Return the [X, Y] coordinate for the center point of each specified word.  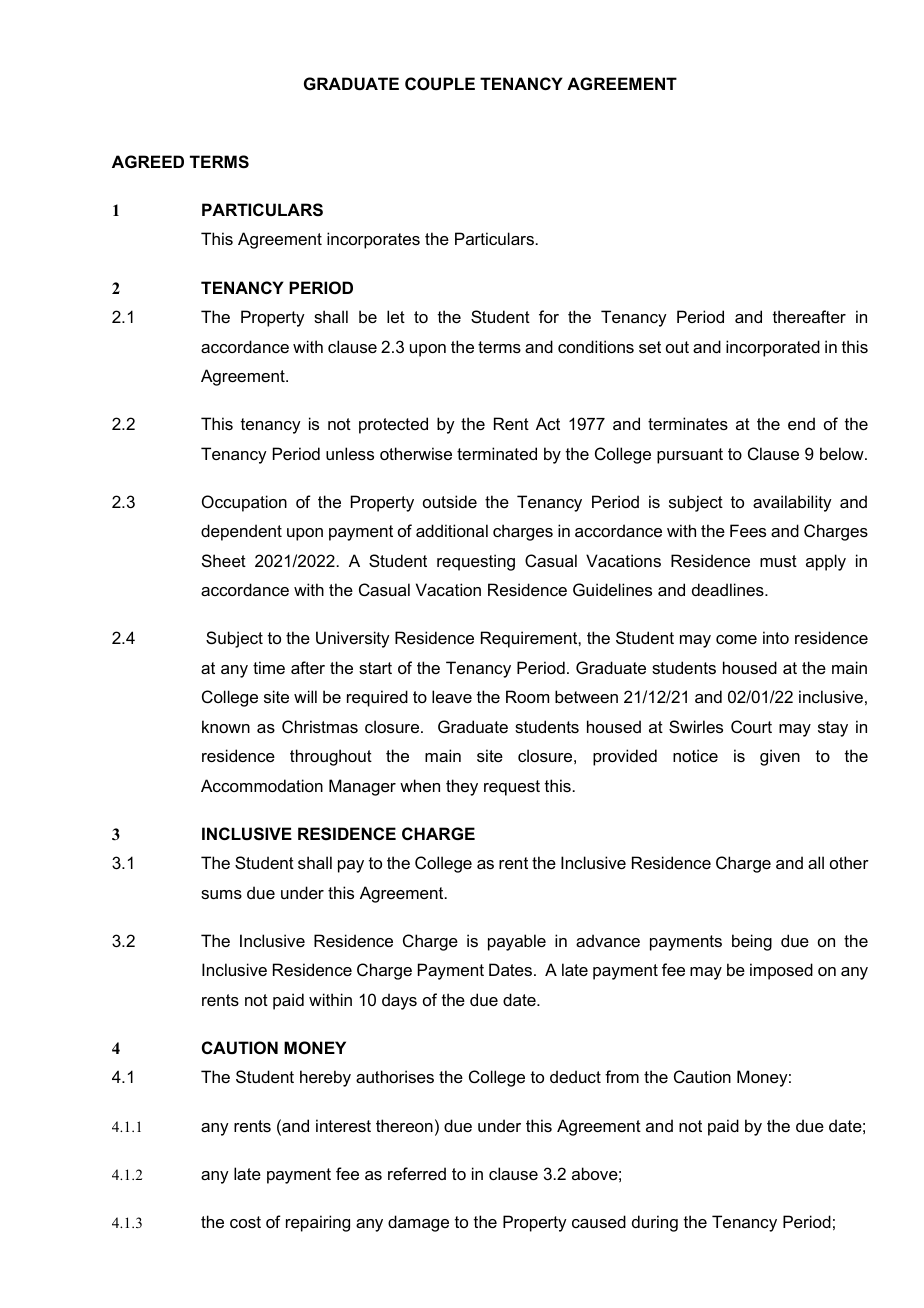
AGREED [148, 161]
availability [792, 503]
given [780, 757]
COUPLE [440, 83]
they [462, 787]
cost [245, 1222]
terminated [497, 453]
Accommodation [262, 785]
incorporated [773, 348]
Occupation [244, 503]
